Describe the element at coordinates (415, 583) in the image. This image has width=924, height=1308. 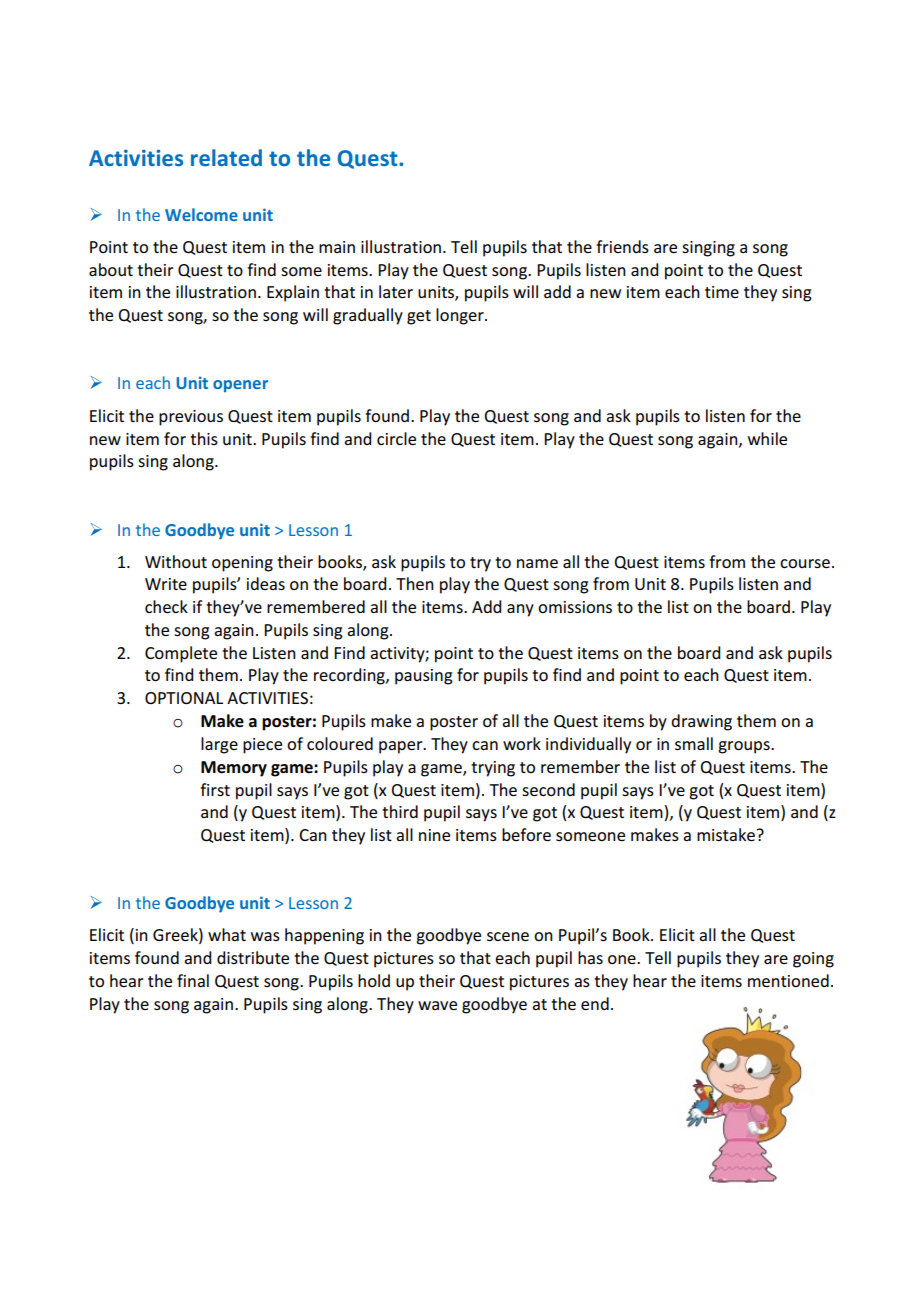
I see `Then` at that location.
